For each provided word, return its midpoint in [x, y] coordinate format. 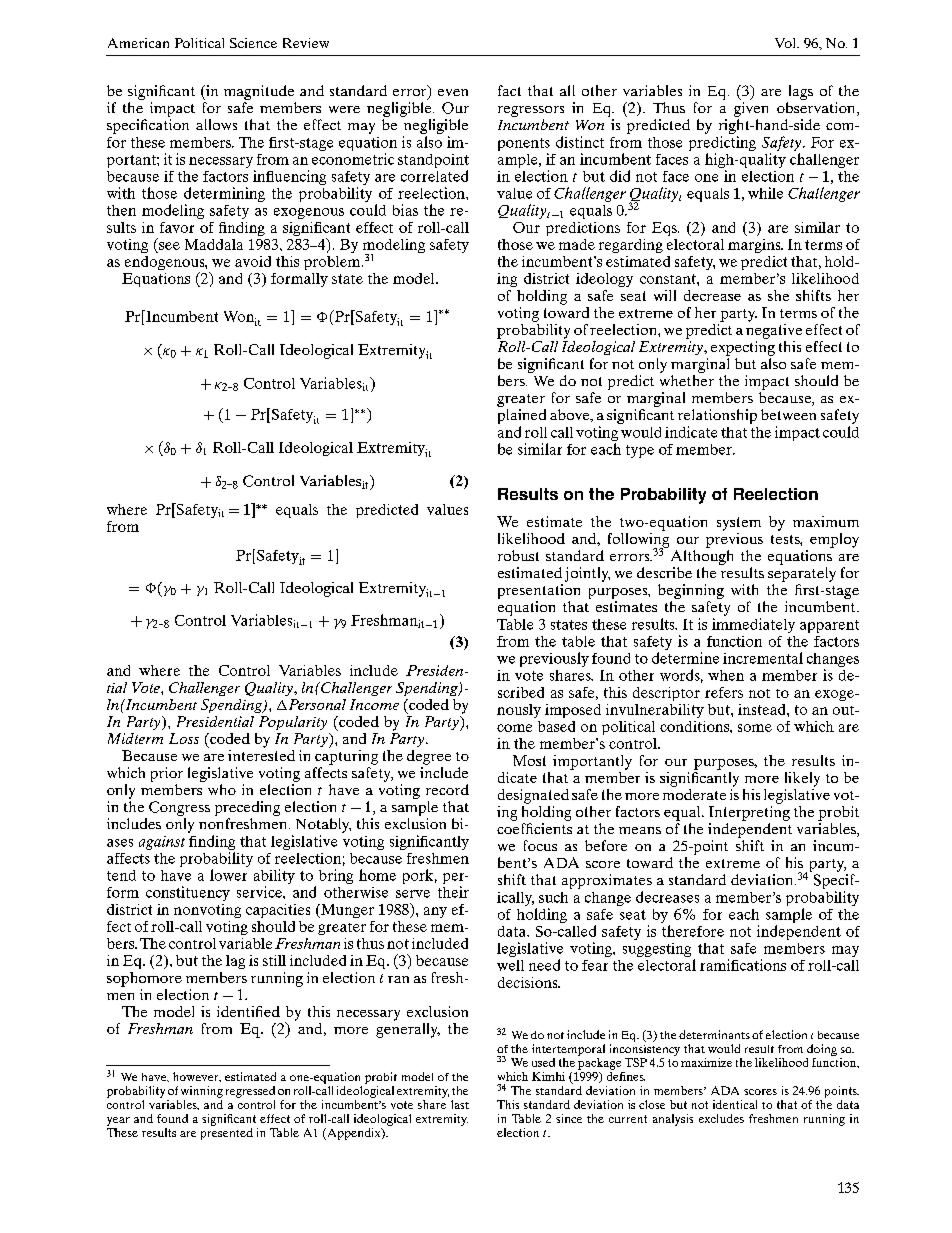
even [453, 92]
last [460, 1104]
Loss [184, 738]
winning [202, 1092]
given [751, 109]
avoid [253, 261]
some [755, 728]
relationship [717, 416]
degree [429, 757]
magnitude [259, 92]
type [640, 451]
